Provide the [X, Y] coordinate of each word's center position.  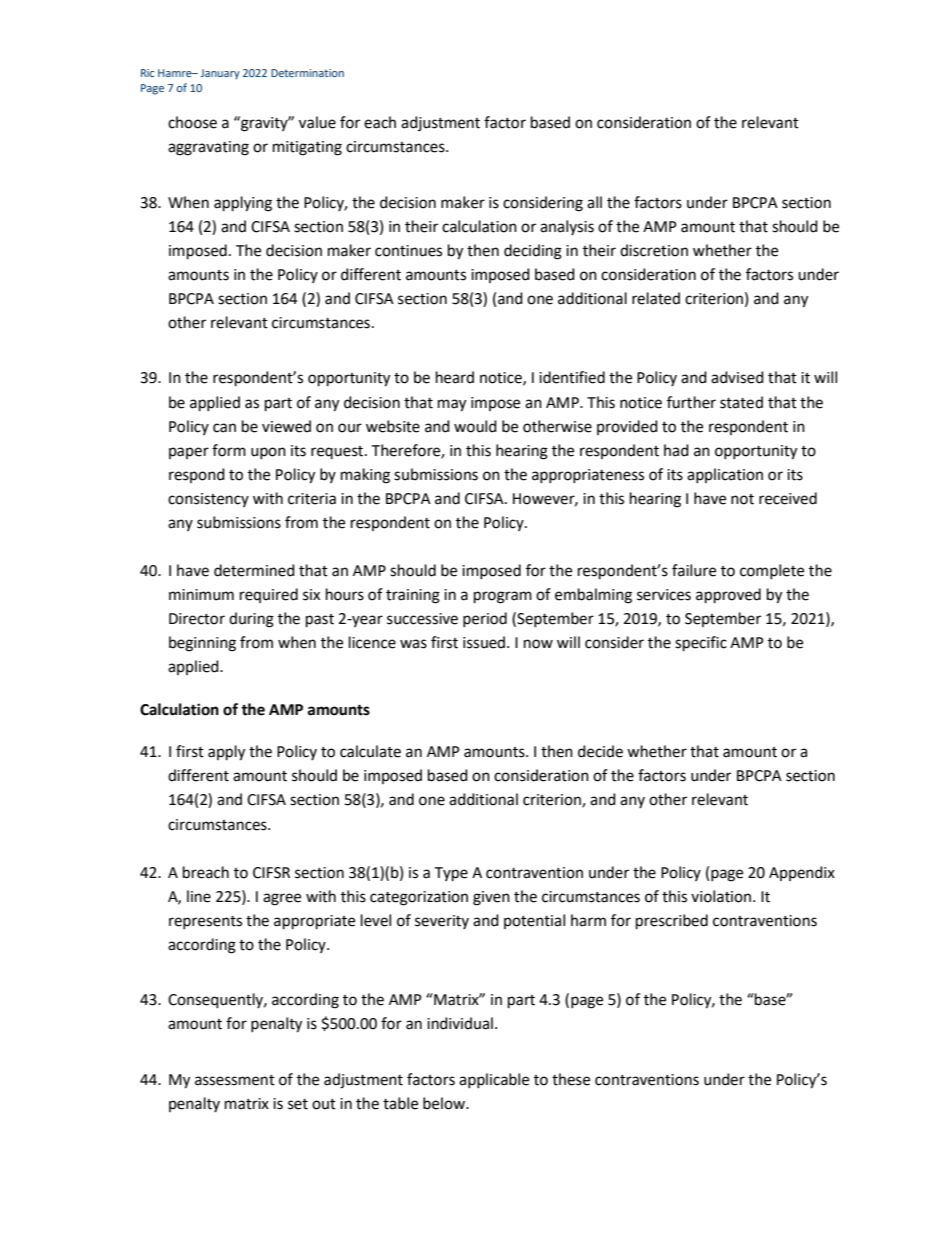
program [503, 597]
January [220, 74]
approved [728, 596]
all [594, 202]
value [317, 122]
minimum [201, 595]
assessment [235, 1080]
